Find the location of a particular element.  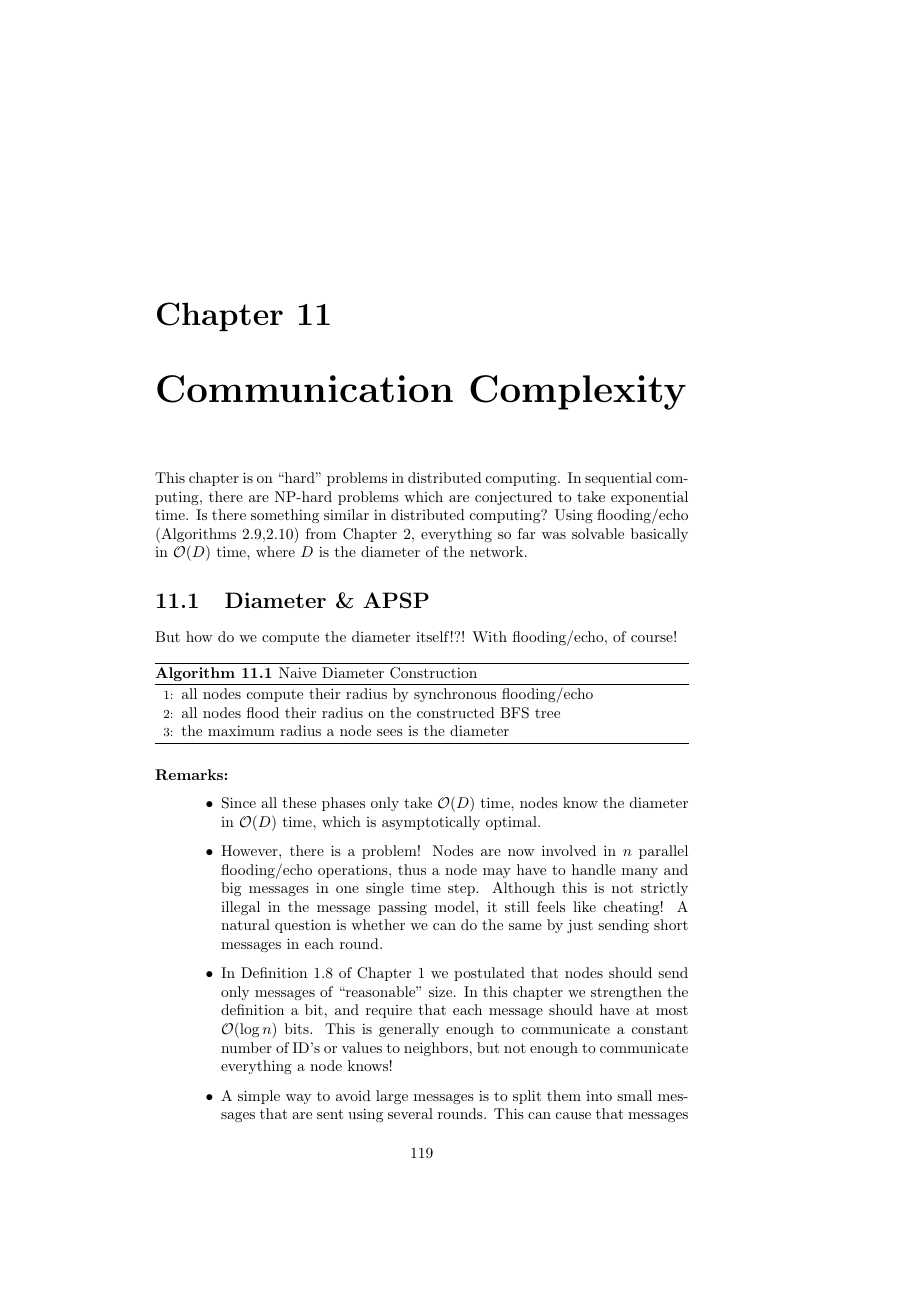

way is located at coordinates (298, 1099).
